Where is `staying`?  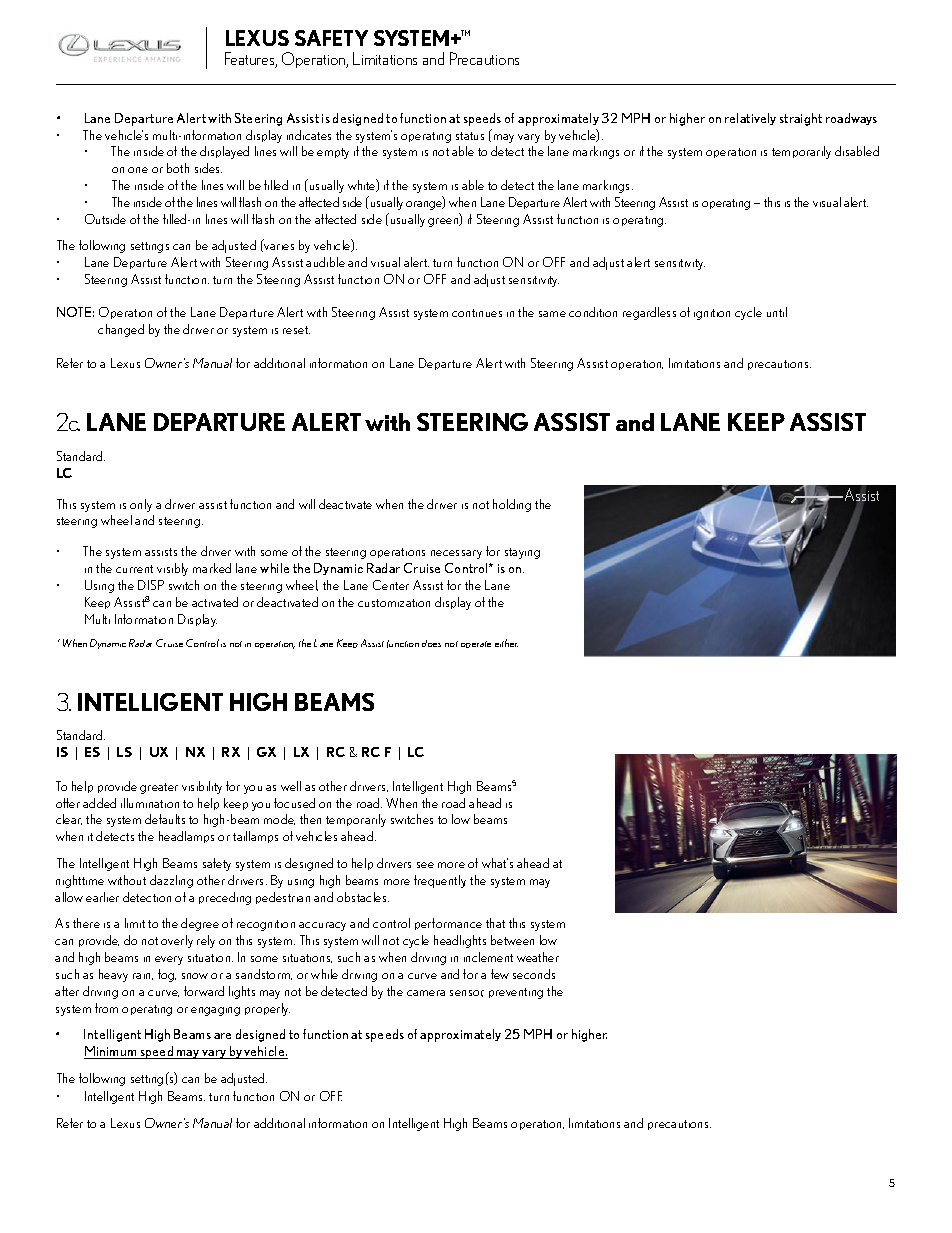 staying is located at coordinates (522, 553).
